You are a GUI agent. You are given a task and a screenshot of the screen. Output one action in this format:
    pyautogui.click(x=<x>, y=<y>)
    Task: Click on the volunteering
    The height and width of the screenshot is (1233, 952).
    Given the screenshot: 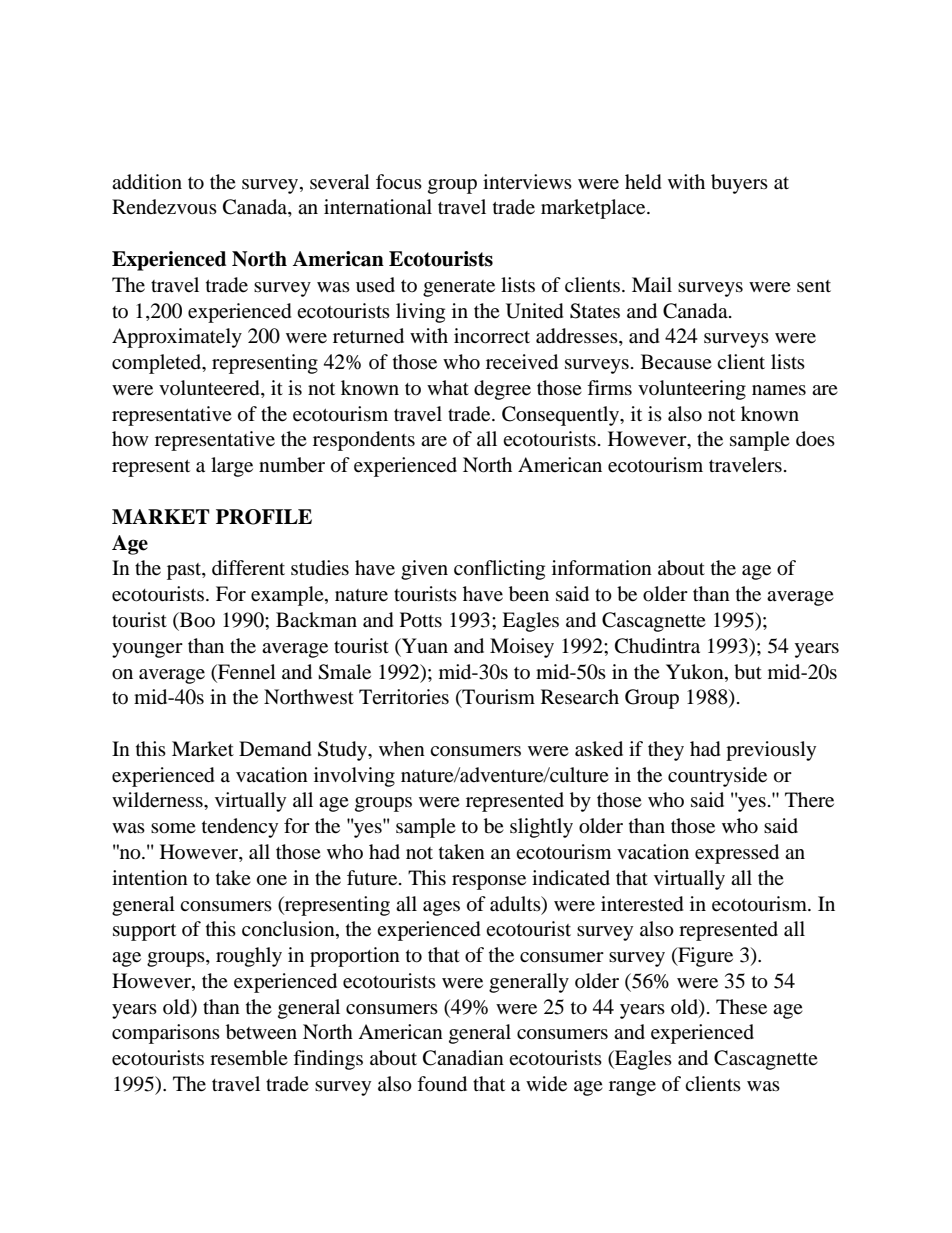 What is the action you would take?
    pyautogui.click(x=692, y=390)
